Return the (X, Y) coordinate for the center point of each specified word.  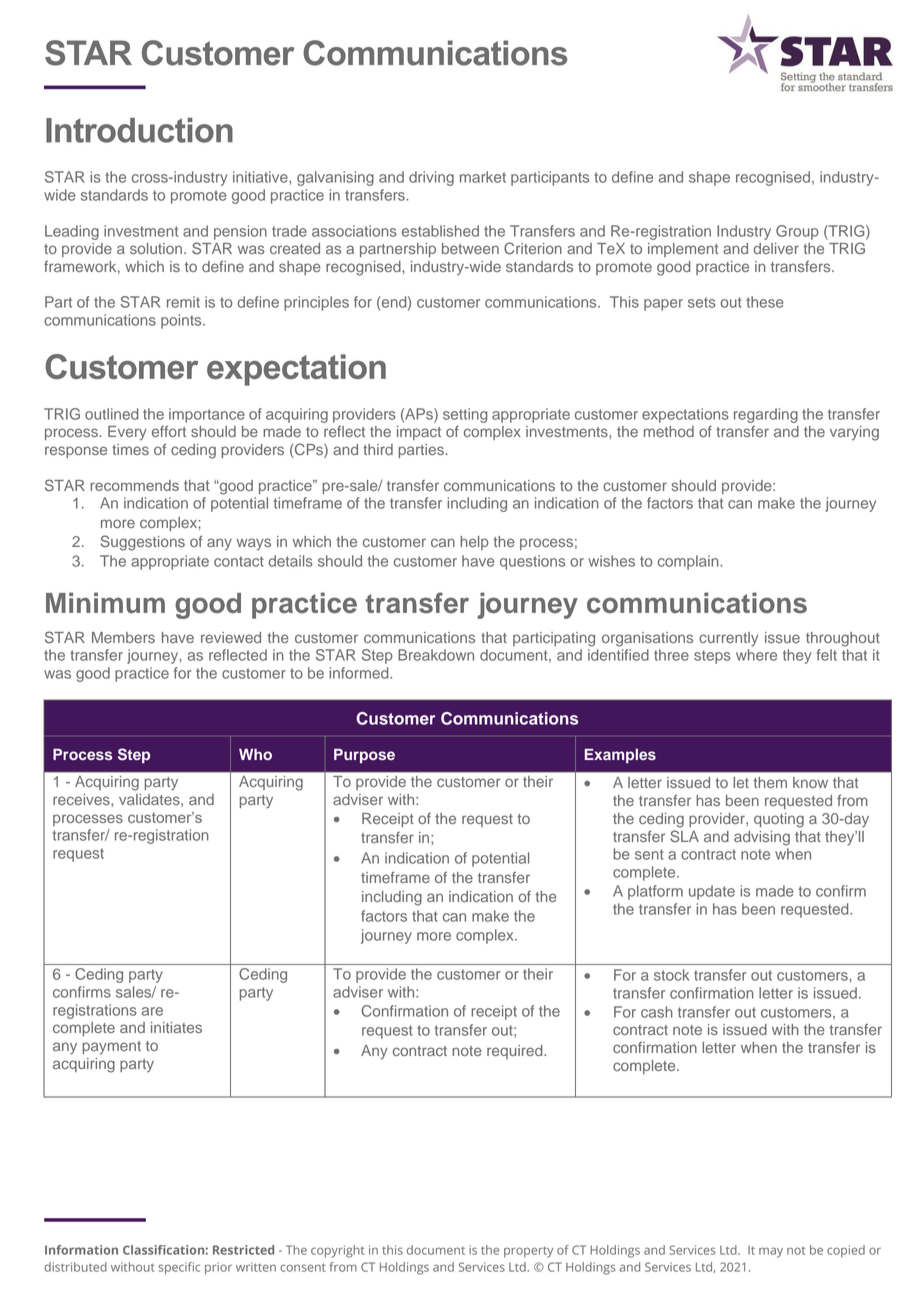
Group (797, 232)
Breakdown (436, 655)
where (756, 655)
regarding (766, 415)
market (483, 177)
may (771, 1252)
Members (123, 637)
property (528, 1252)
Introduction (139, 130)
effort (169, 431)
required (516, 1052)
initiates (176, 1027)
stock (671, 975)
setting (465, 415)
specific (179, 1268)
